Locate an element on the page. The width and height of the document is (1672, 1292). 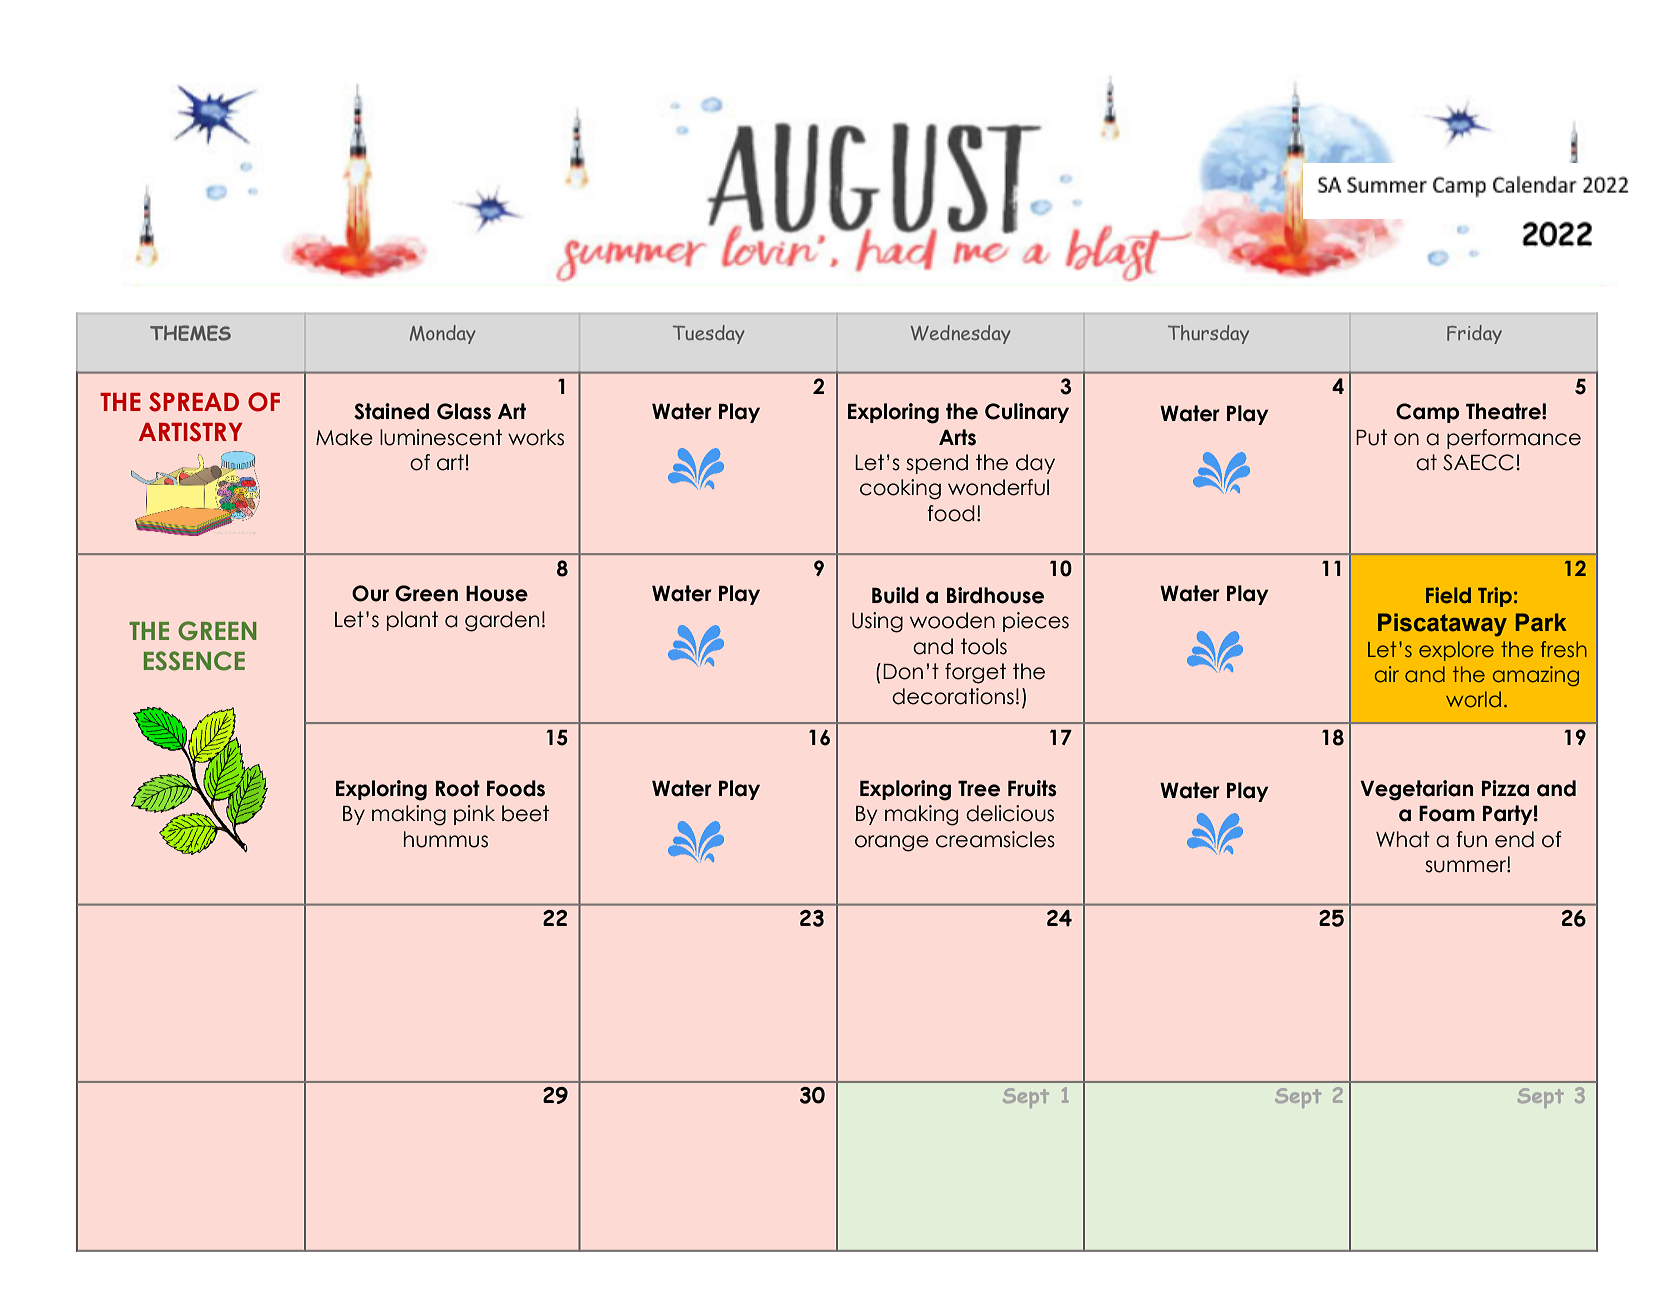
ESSENCE is located at coordinates (194, 661).
